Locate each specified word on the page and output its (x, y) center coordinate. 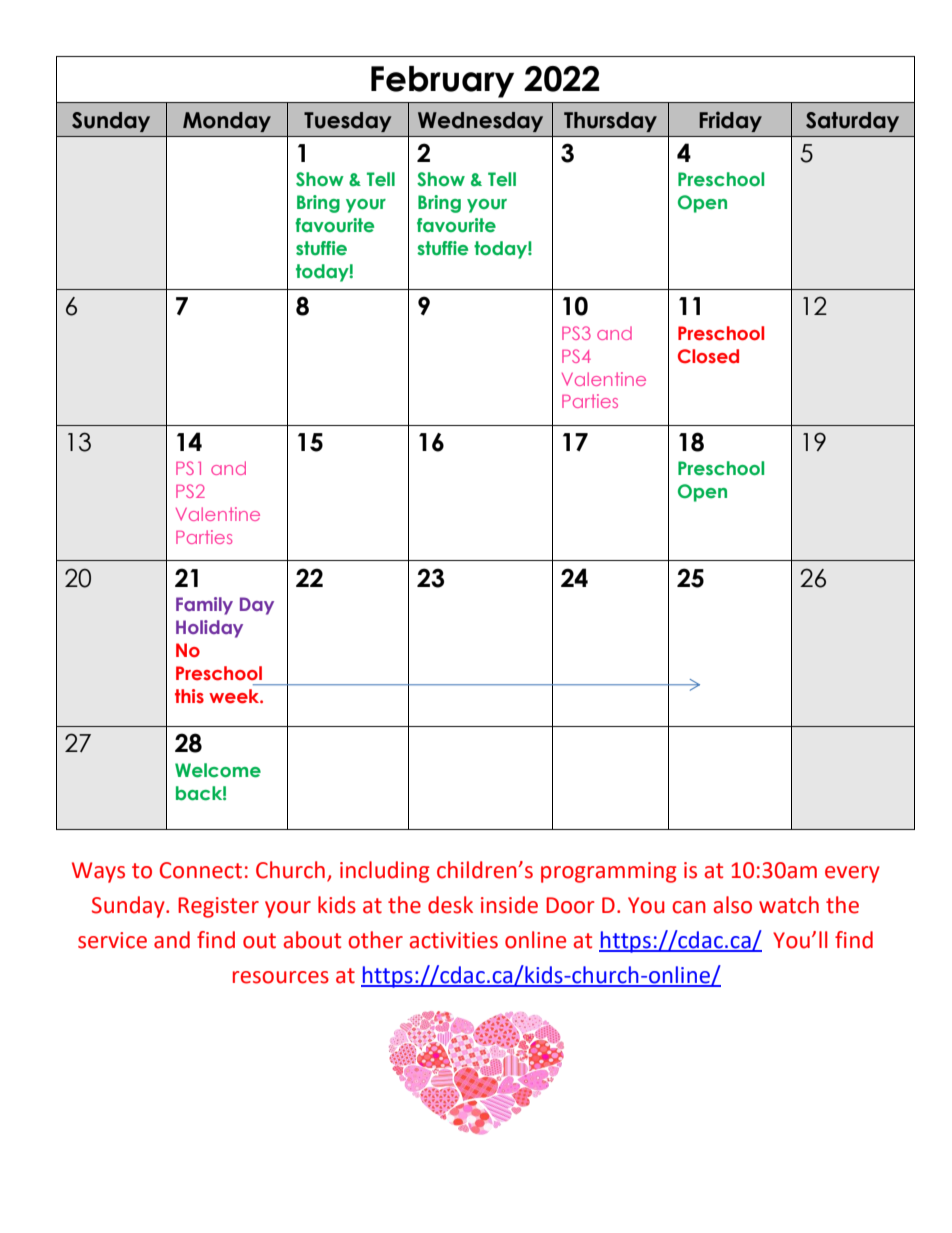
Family (204, 606)
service (112, 940)
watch (789, 905)
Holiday (209, 629)
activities (453, 940)
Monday (227, 122)
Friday (730, 121)
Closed (708, 356)
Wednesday (480, 122)
